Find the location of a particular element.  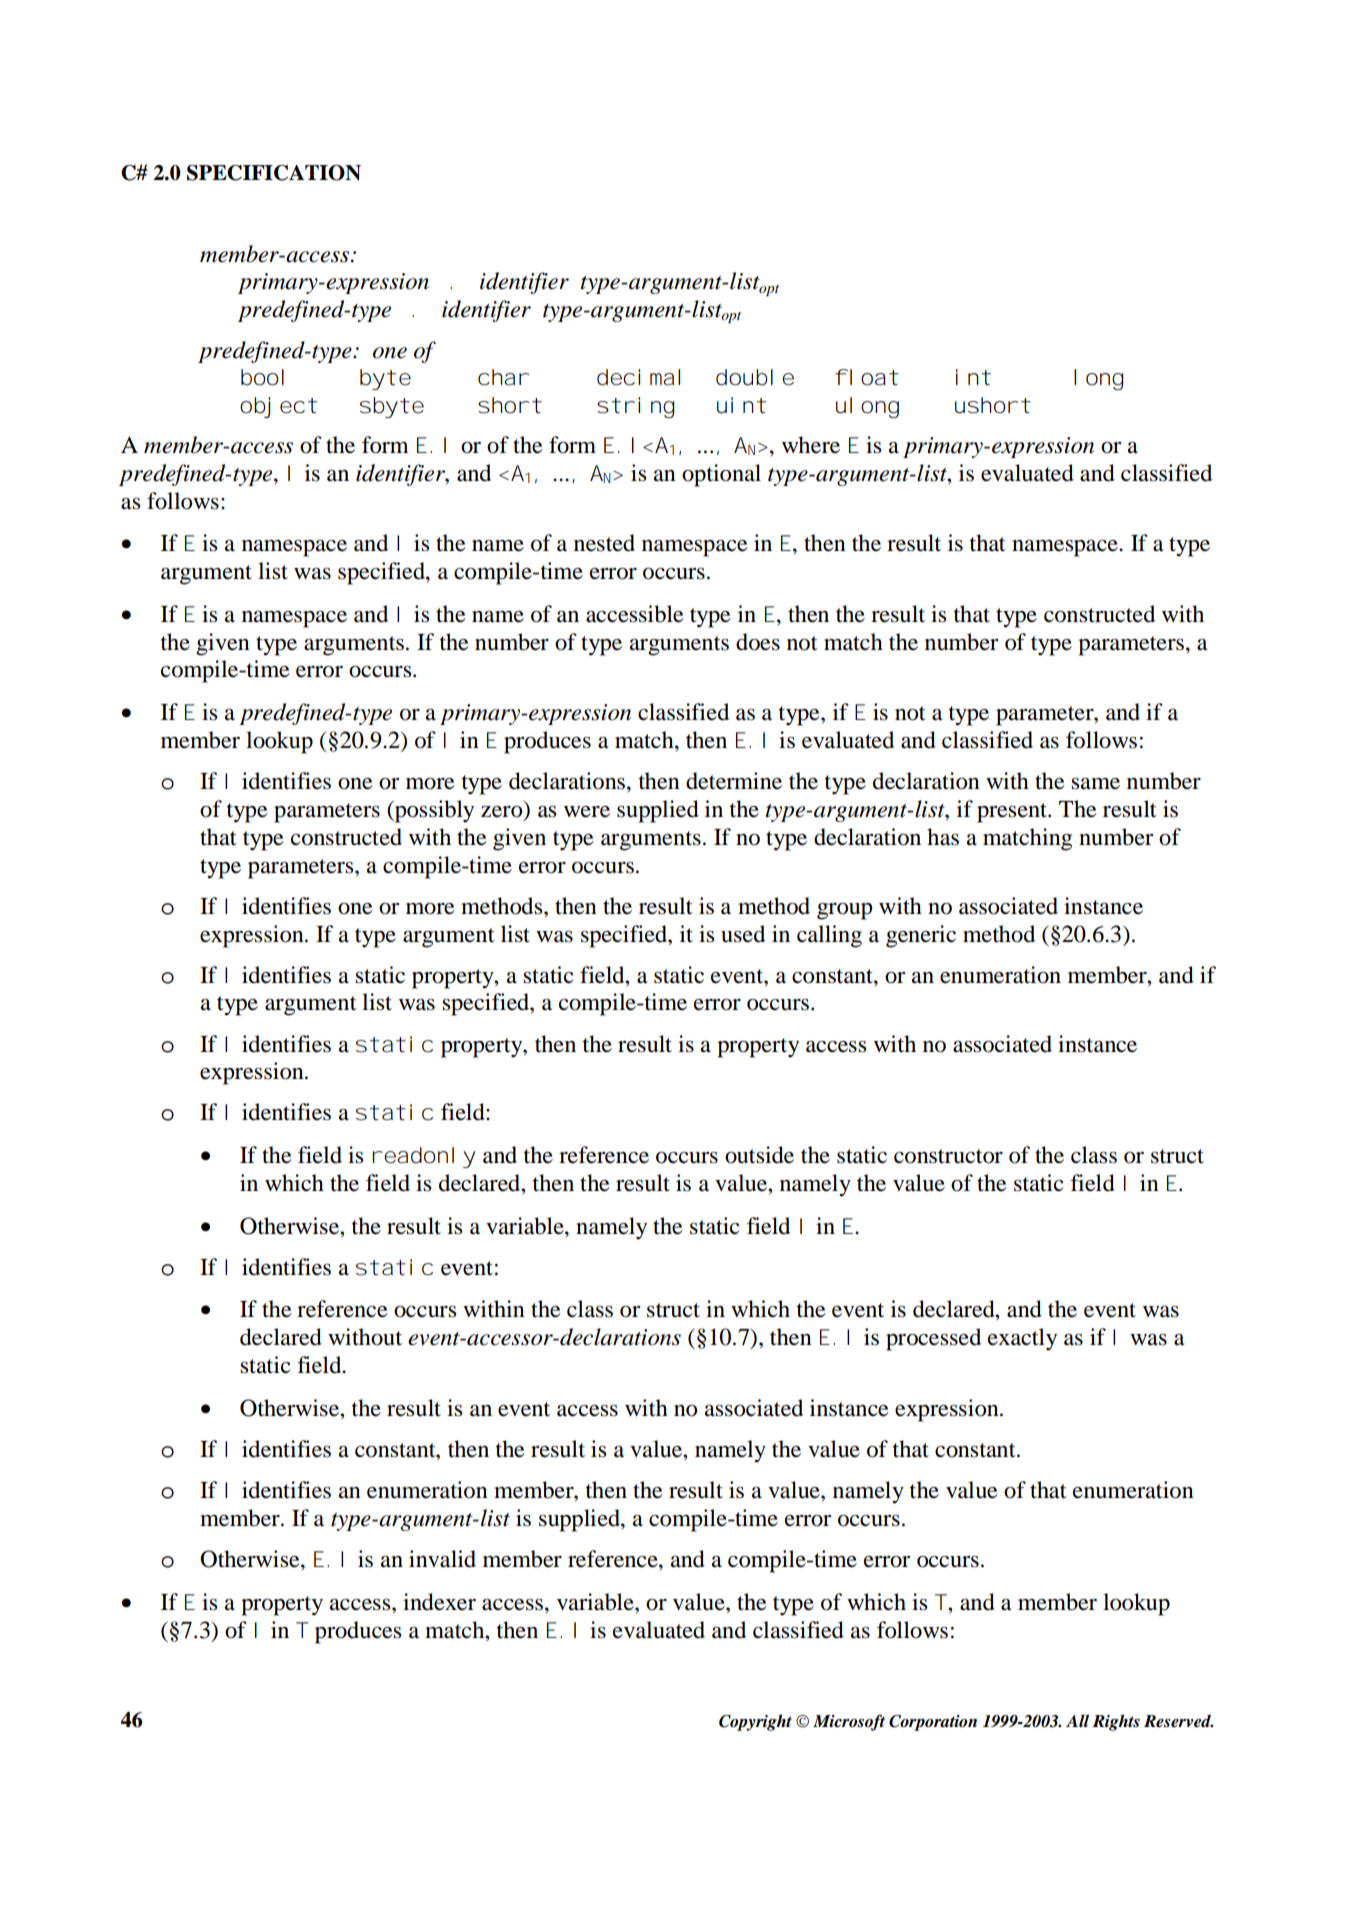

float is located at coordinates (866, 377).
